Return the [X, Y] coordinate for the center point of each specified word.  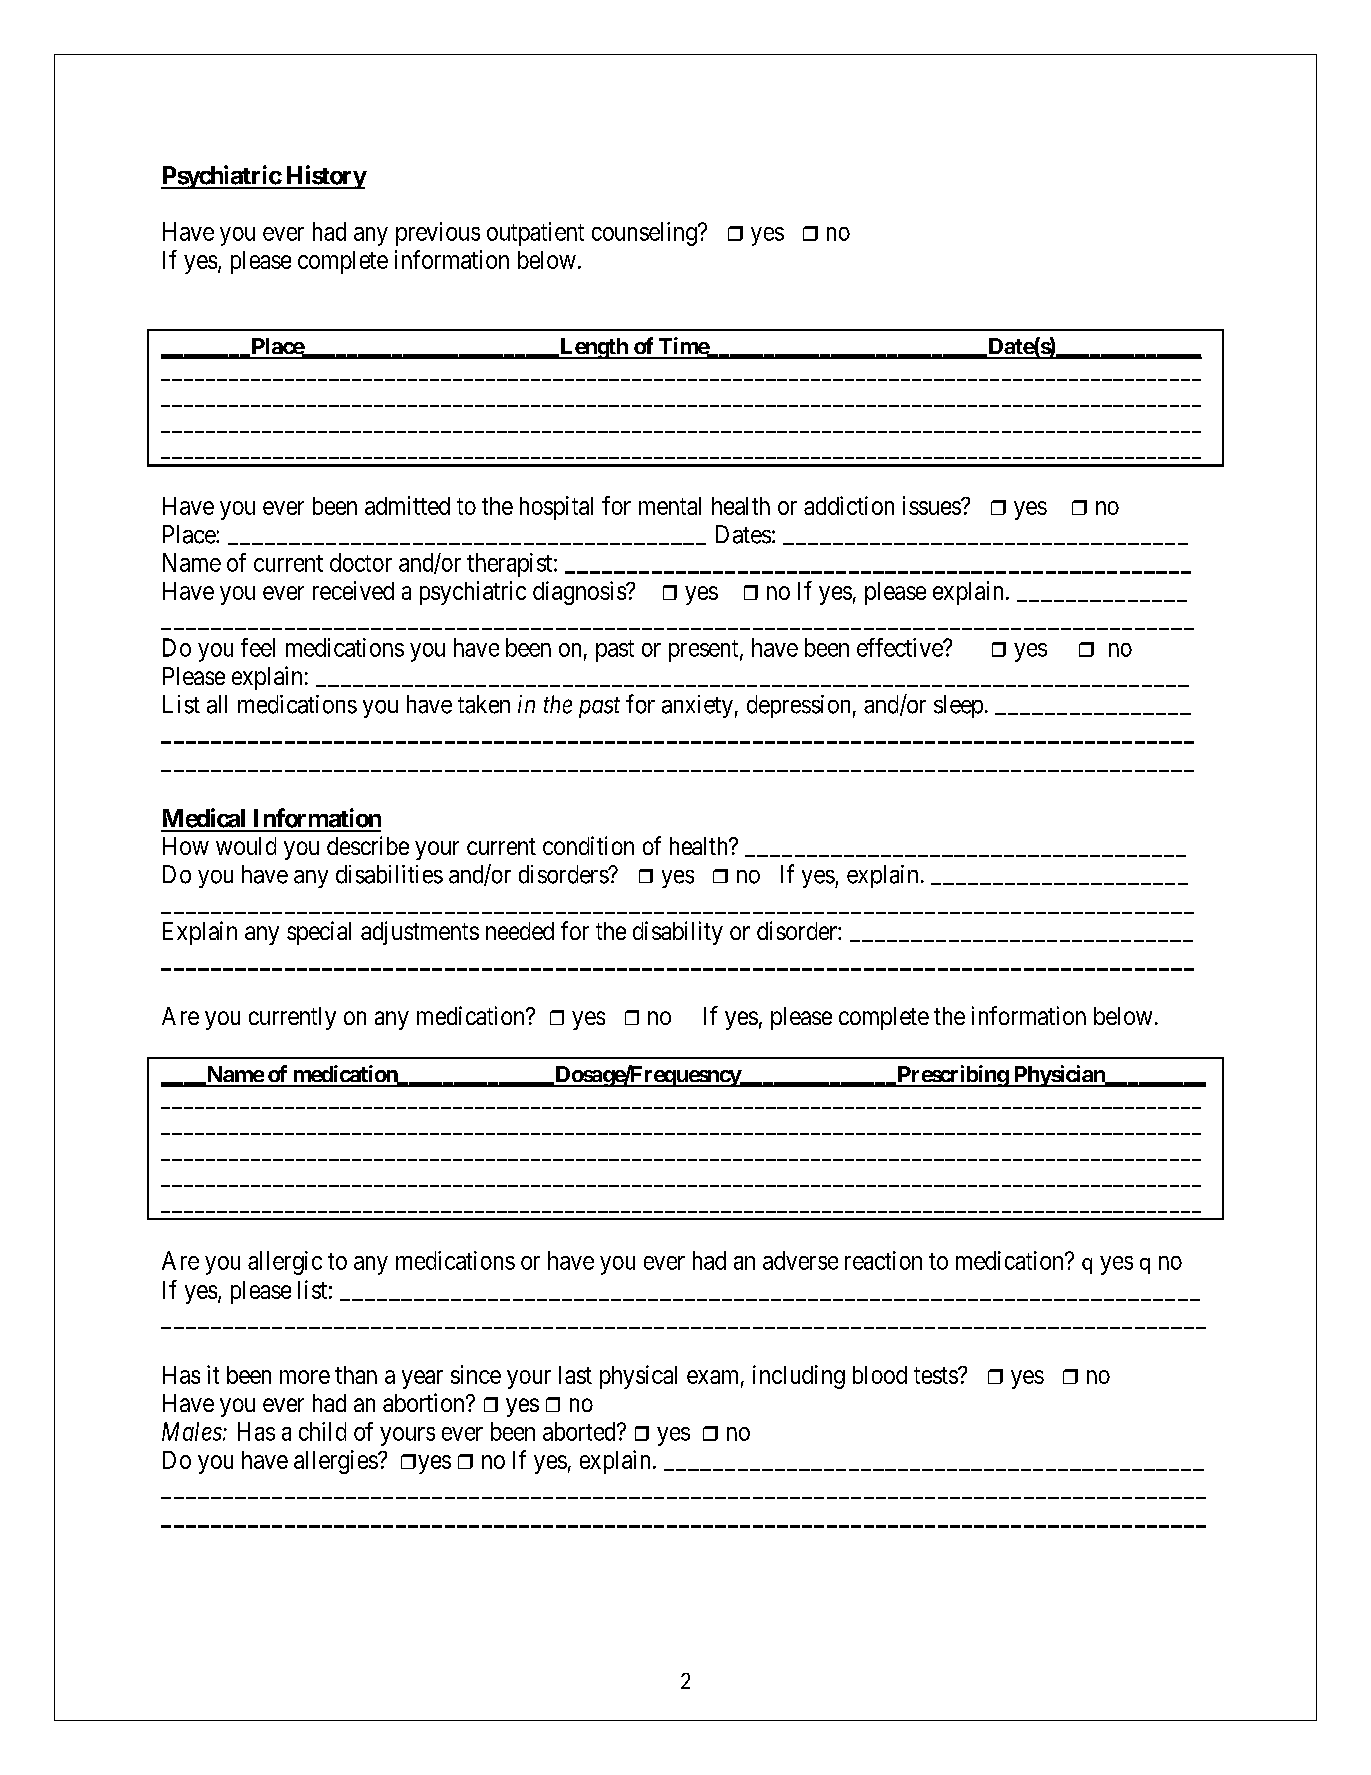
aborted [580, 1431]
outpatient [535, 234]
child [322, 1431]
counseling [645, 234]
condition [588, 845]
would [246, 846]
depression [798, 706]
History [325, 177]
